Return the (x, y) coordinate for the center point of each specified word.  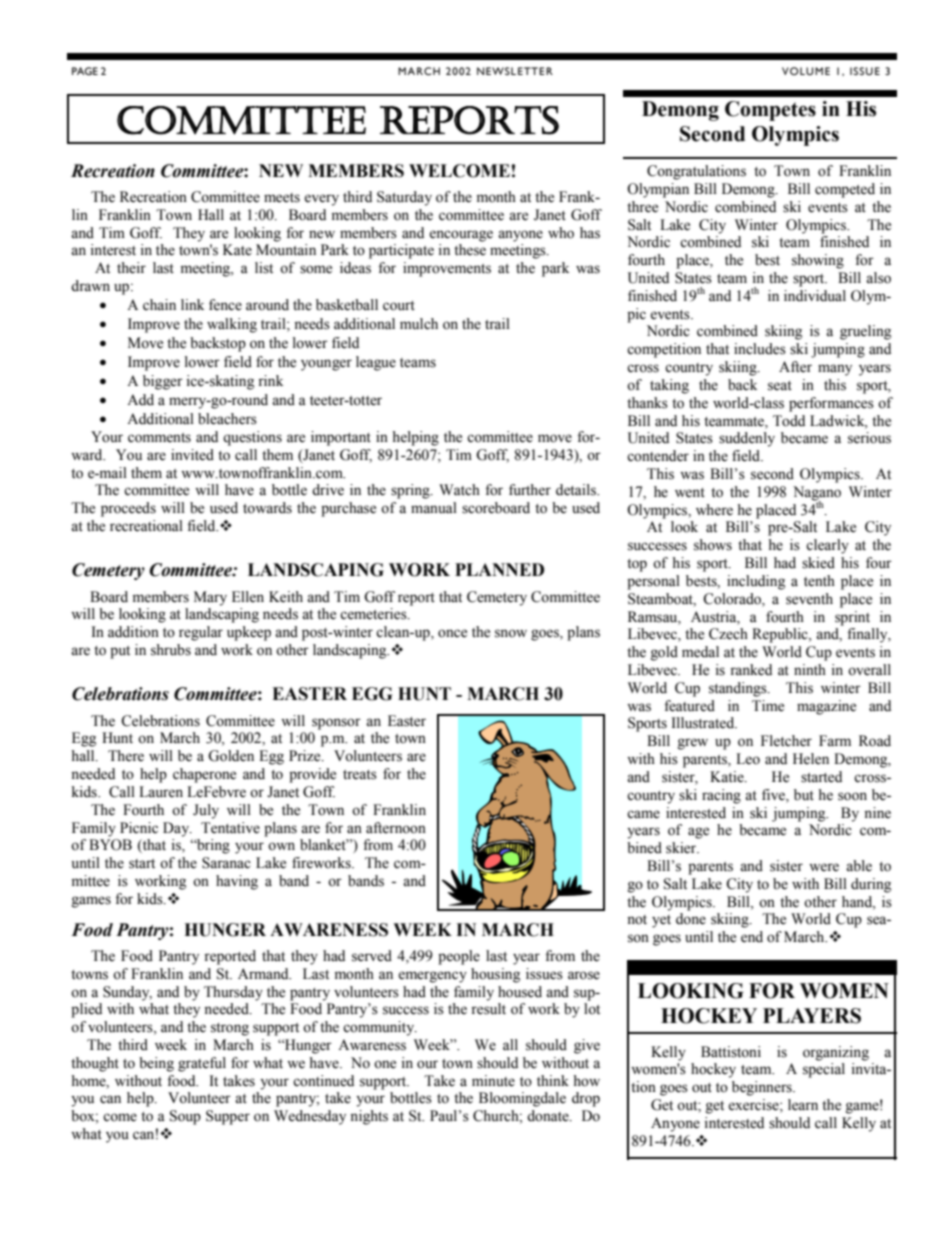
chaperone (204, 775)
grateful (202, 1064)
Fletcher (786, 741)
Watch (459, 490)
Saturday (404, 198)
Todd (789, 421)
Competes (770, 111)
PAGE (85, 71)
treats (360, 775)
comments (159, 438)
